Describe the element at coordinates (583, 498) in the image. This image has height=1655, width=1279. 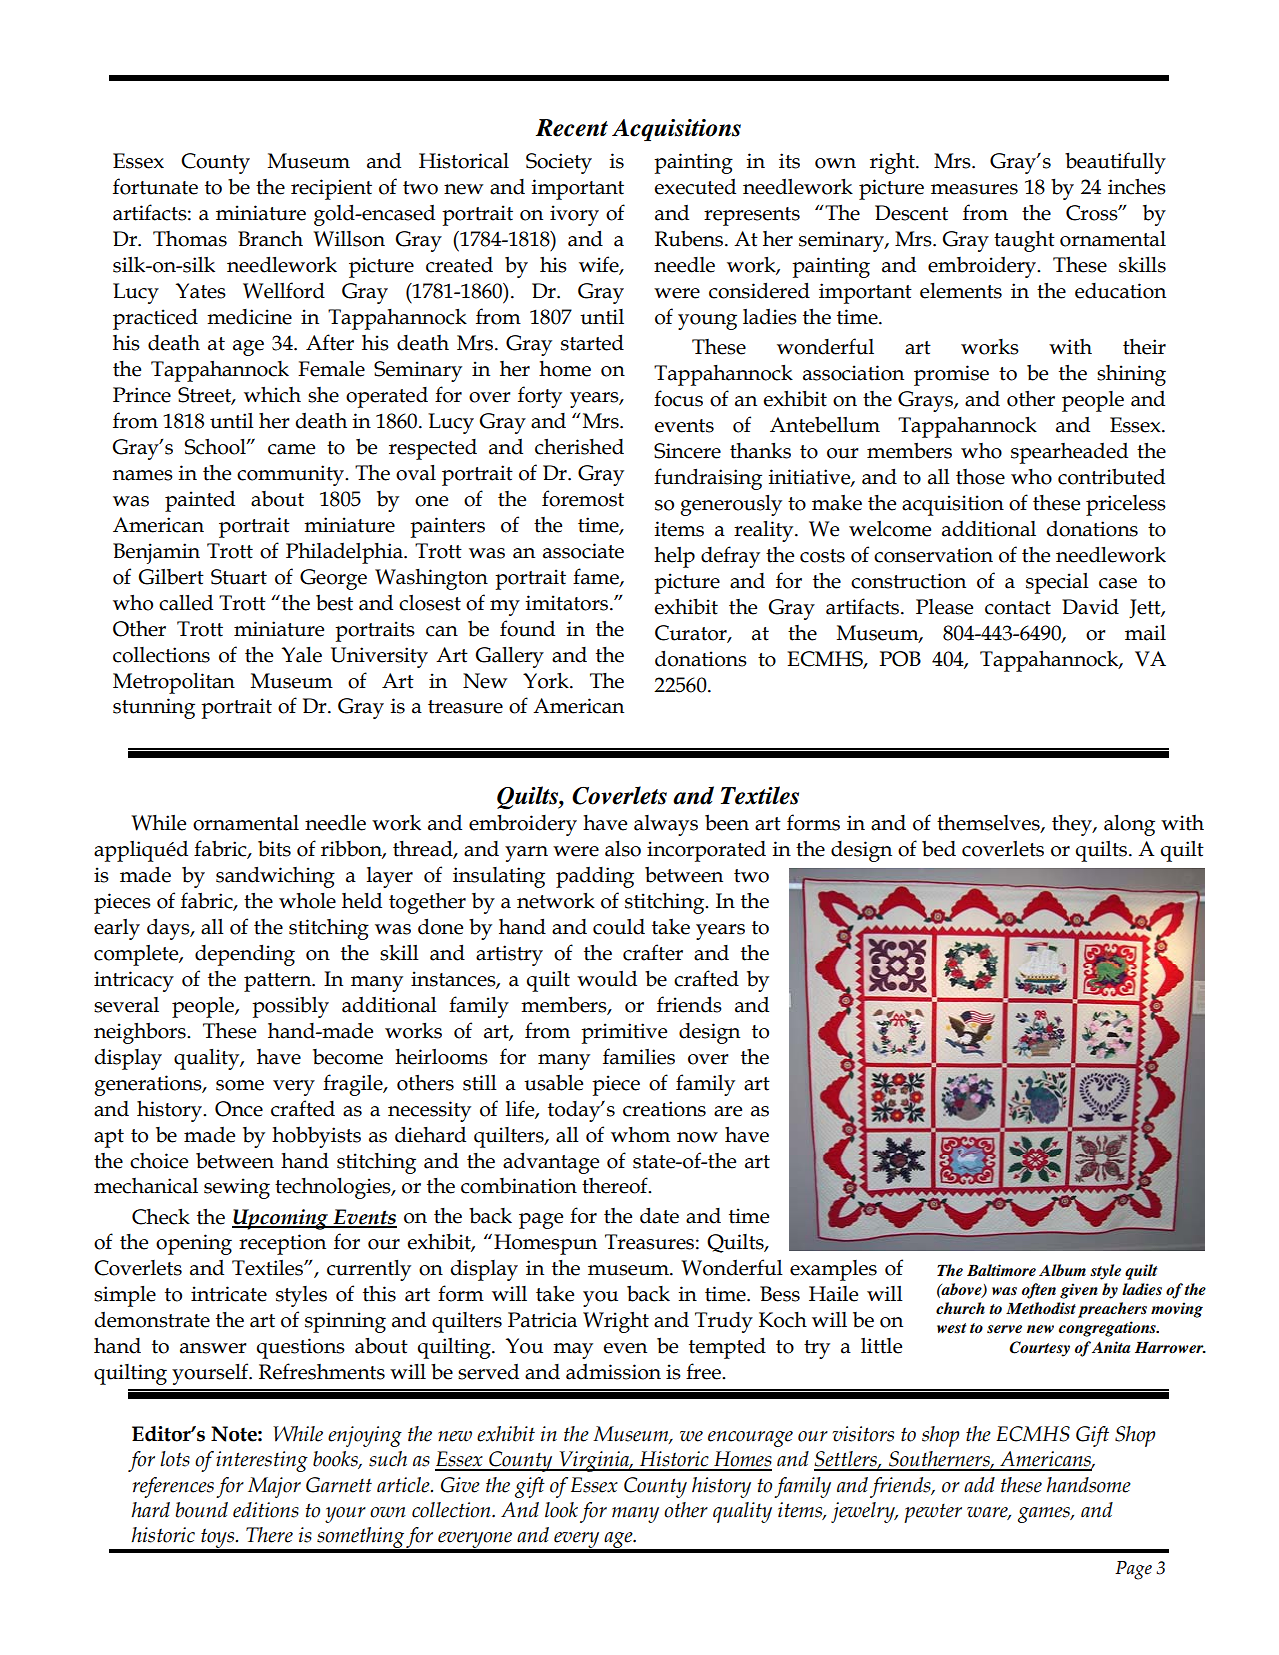
I see `foremost` at that location.
